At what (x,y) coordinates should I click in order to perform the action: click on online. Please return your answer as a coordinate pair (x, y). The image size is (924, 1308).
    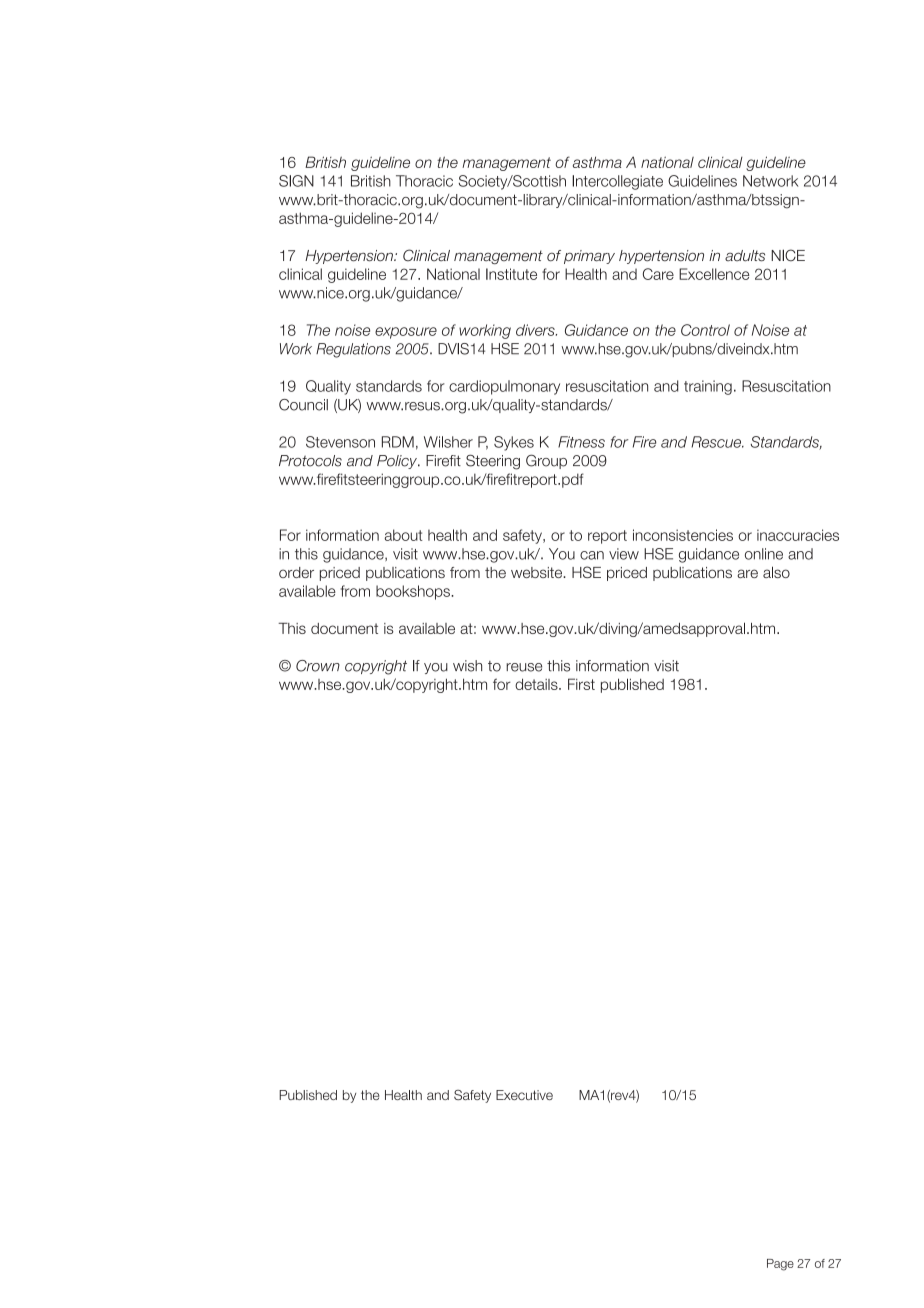
    Looking at the image, I should click on (764, 554).
